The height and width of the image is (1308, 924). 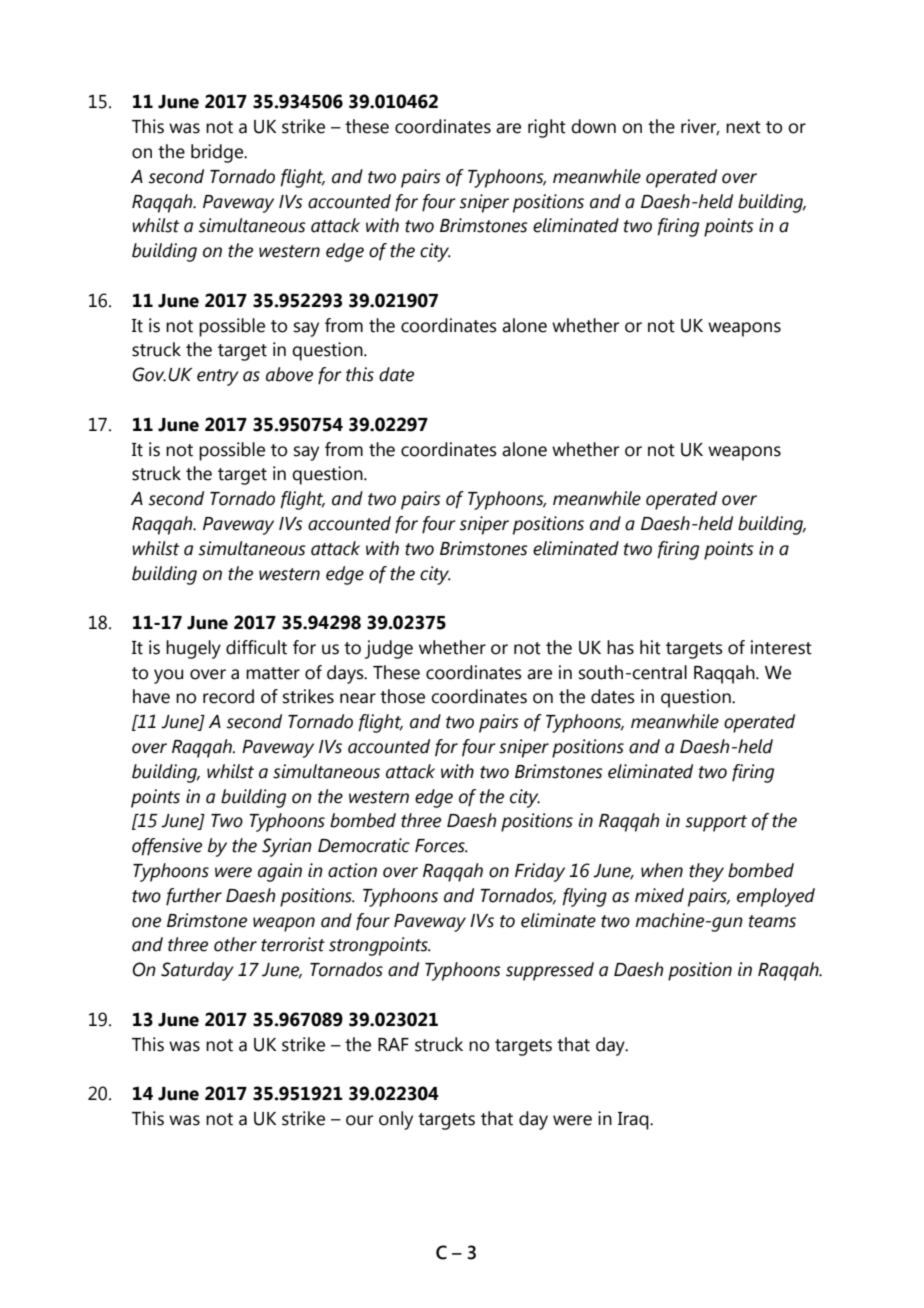 What do you see at coordinates (218, 377) in the image?
I see `entry` at bounding box center [218, 377].
